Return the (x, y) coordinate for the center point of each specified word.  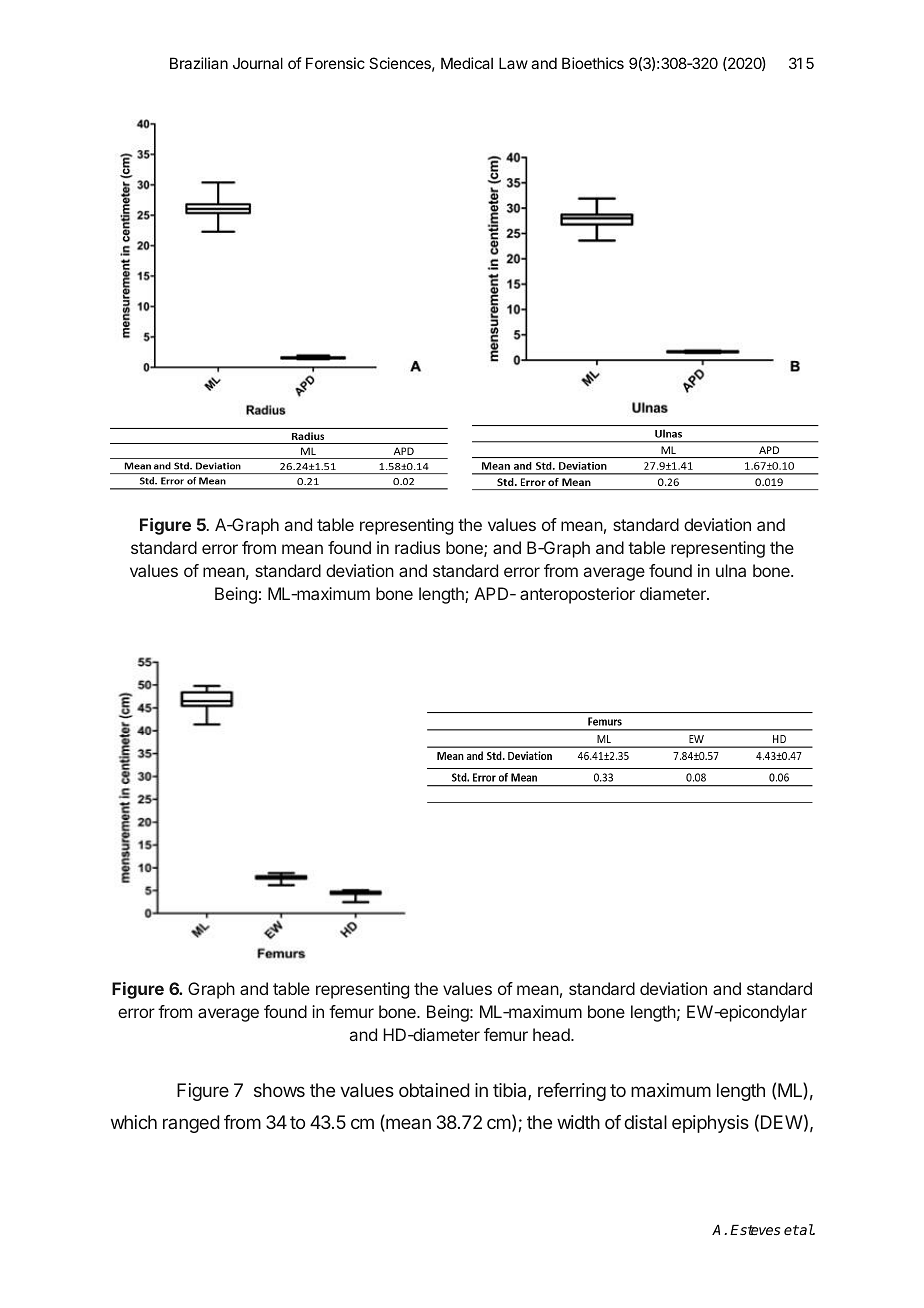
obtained (434, 1090)
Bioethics (593, 63)
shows (279, 1090)
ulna (731, 570)
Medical (467, 63)
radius (417, 547)
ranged (191, 1124)
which (134, 1122)
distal (645, 1122)
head (552, 1034)
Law (513, 63)
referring (572, 1092)
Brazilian (199, 63)
